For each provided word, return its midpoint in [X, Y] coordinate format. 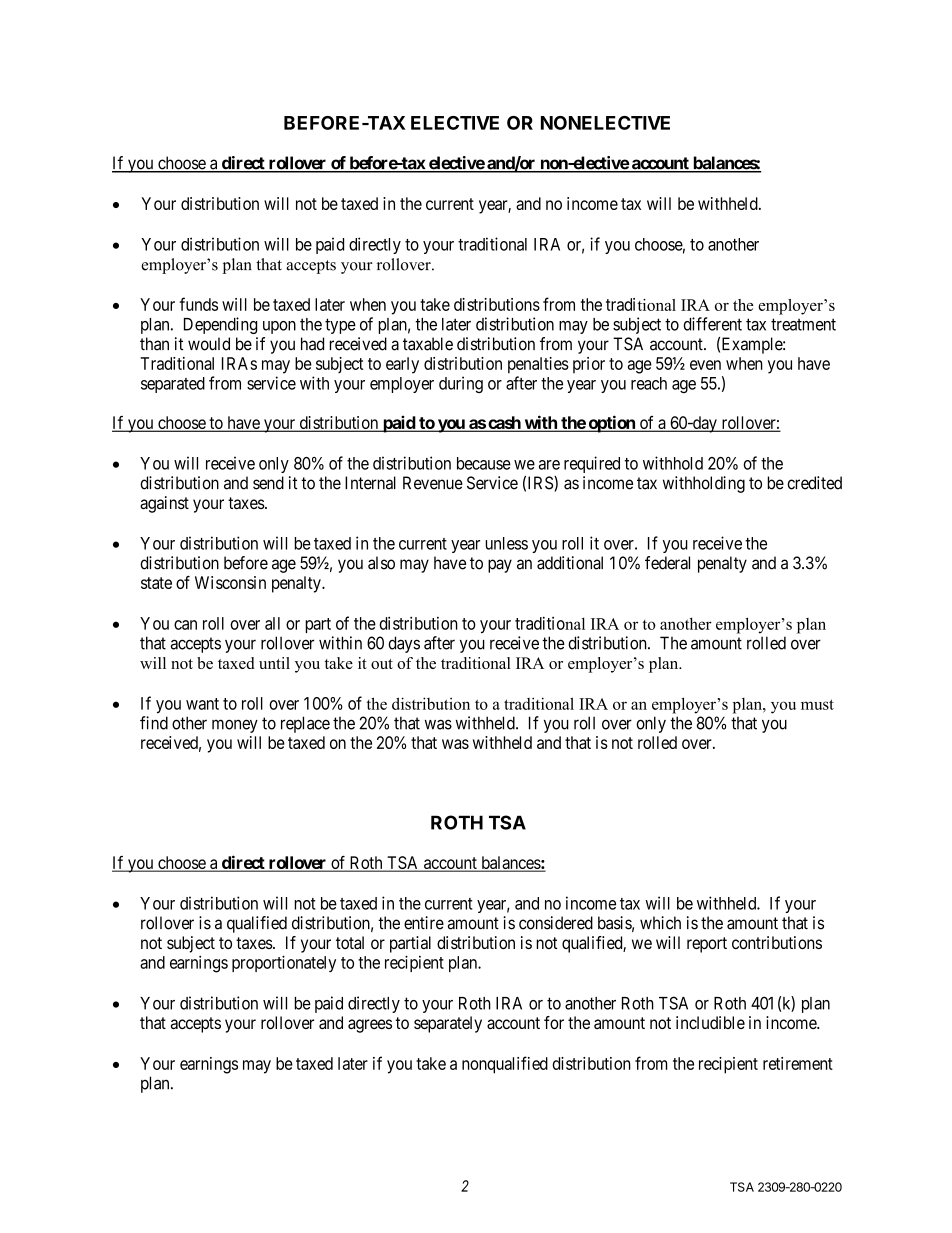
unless [506, 543]
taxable [428, 344]
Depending [220, 325]
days [404, 644]
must [817, 704]
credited [814, 483]
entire [424, 923]
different [712, 324]
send [268, 483]
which [660, 923]
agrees [370, 1026]
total [350, 942]
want [202, 704]
